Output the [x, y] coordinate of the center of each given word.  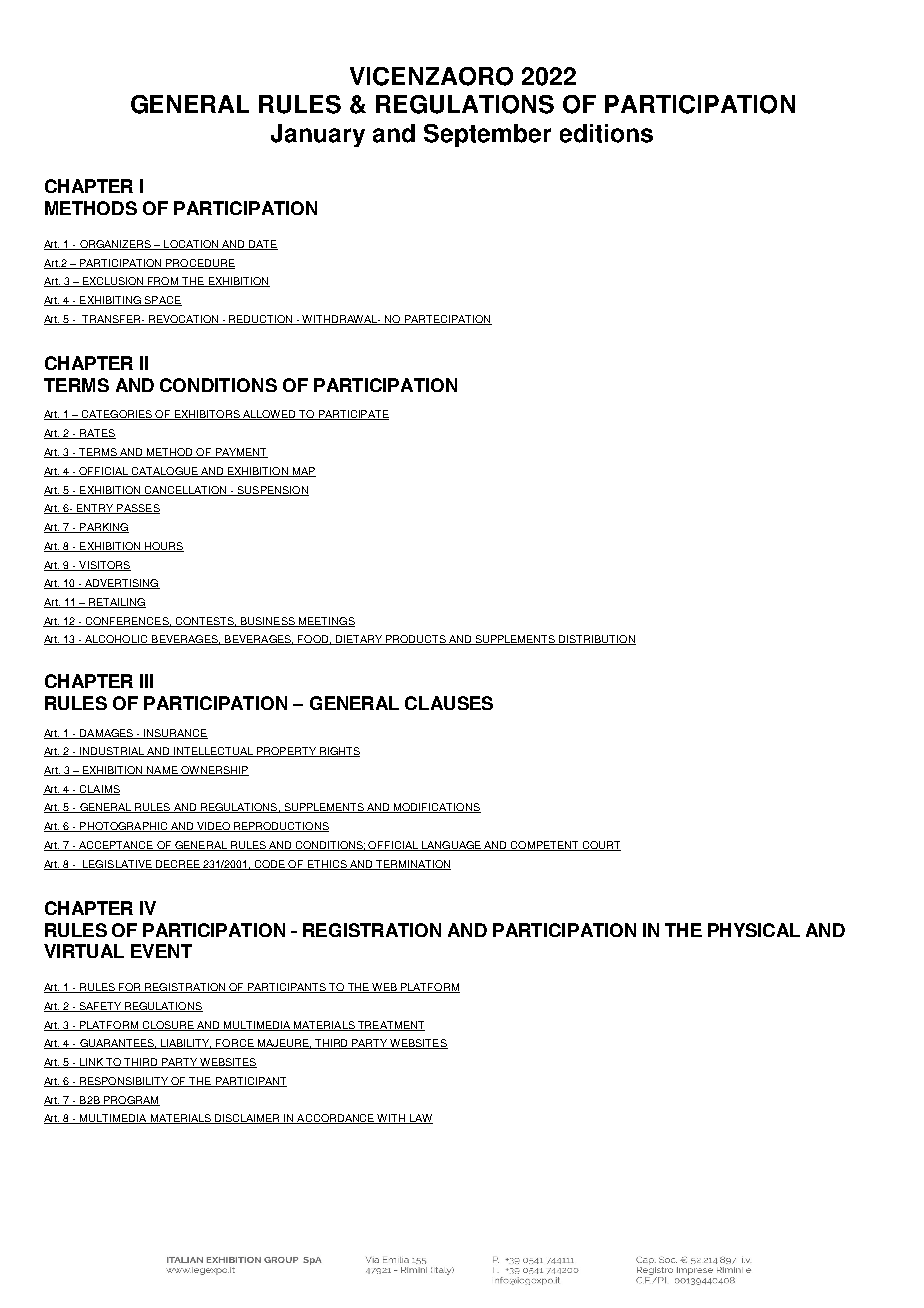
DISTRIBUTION [597, 640]
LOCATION [191, 245]
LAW [420, 1119]
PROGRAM [131, 1101]
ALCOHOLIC [116, 640]
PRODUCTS [416, 640]
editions [606, 133]
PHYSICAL [754, 930]
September [487, 135]
